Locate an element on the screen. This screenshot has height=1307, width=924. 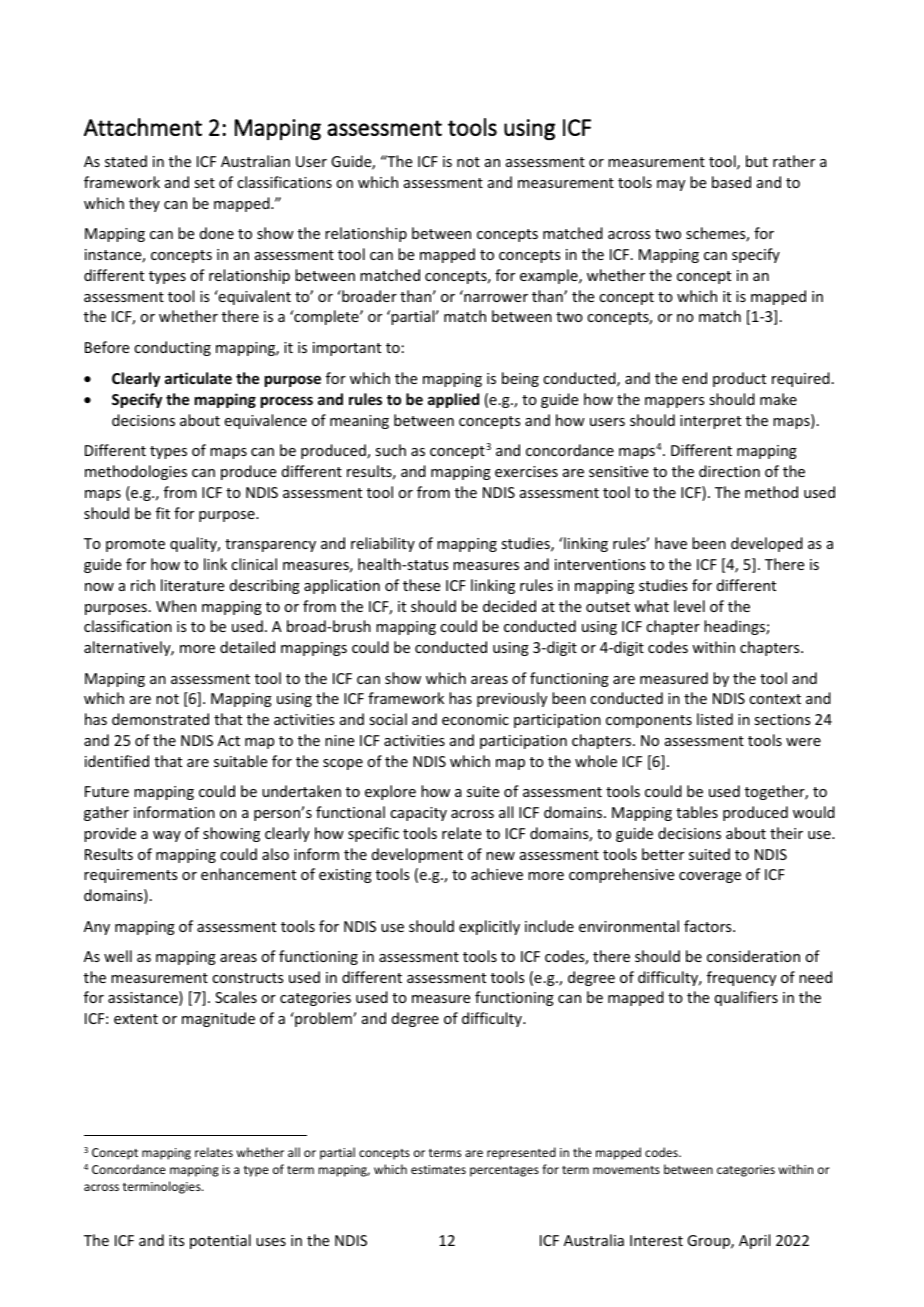
consideration is located at coordinates (753, 956).
